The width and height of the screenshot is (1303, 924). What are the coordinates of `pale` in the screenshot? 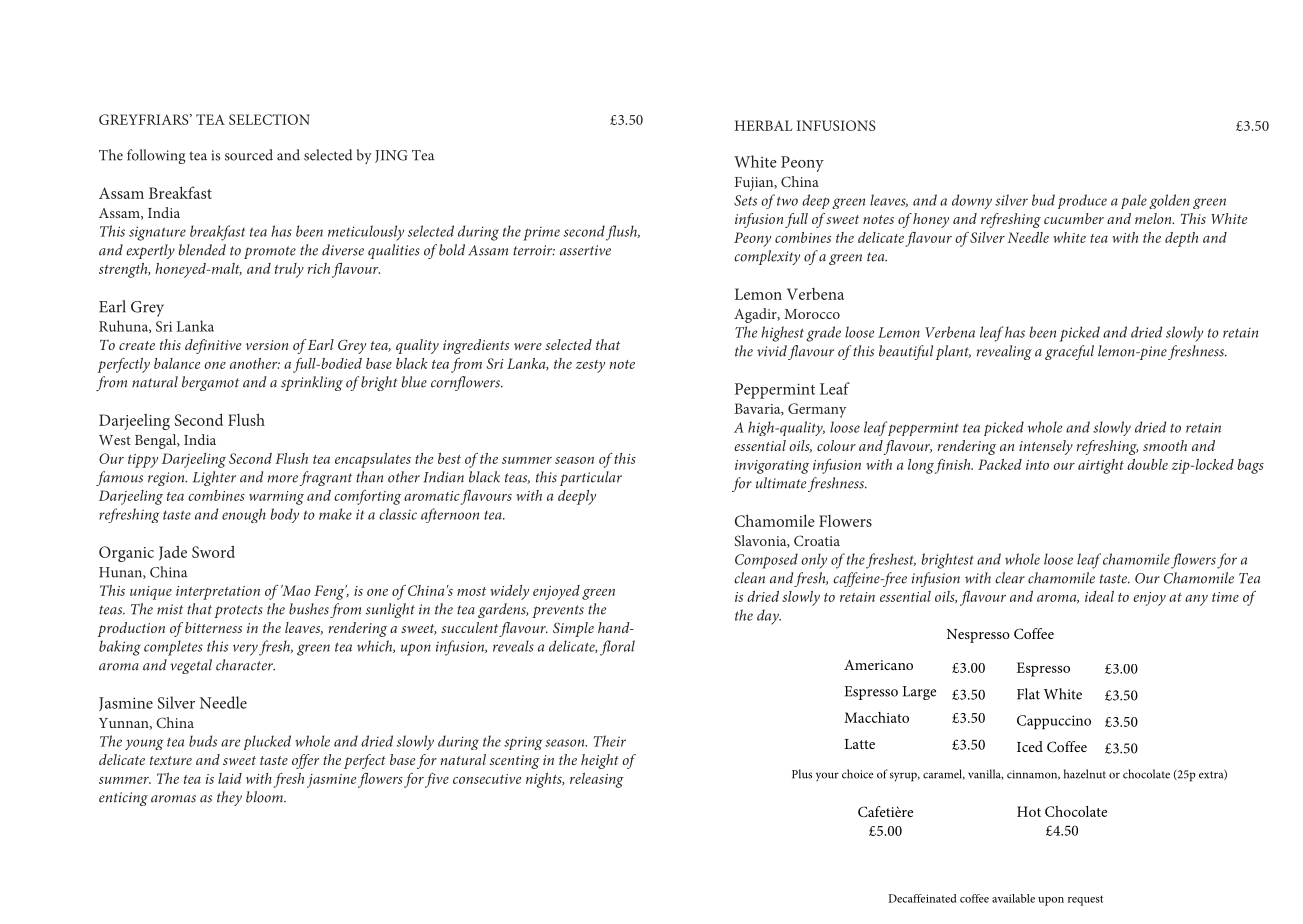 It's located at (1134, 201).
